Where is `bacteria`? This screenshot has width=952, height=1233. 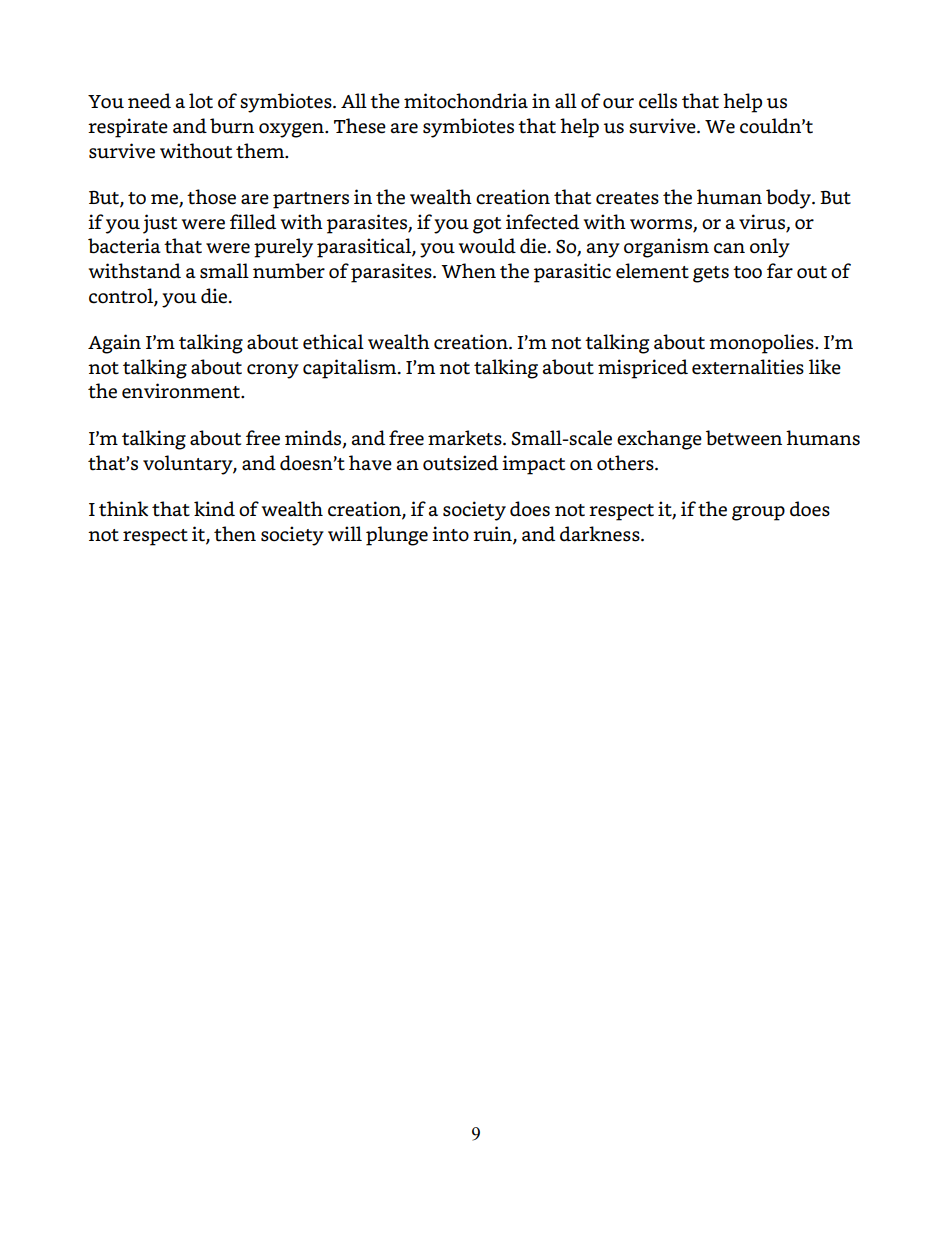 bacteria is located at coordinates (124, 246).
